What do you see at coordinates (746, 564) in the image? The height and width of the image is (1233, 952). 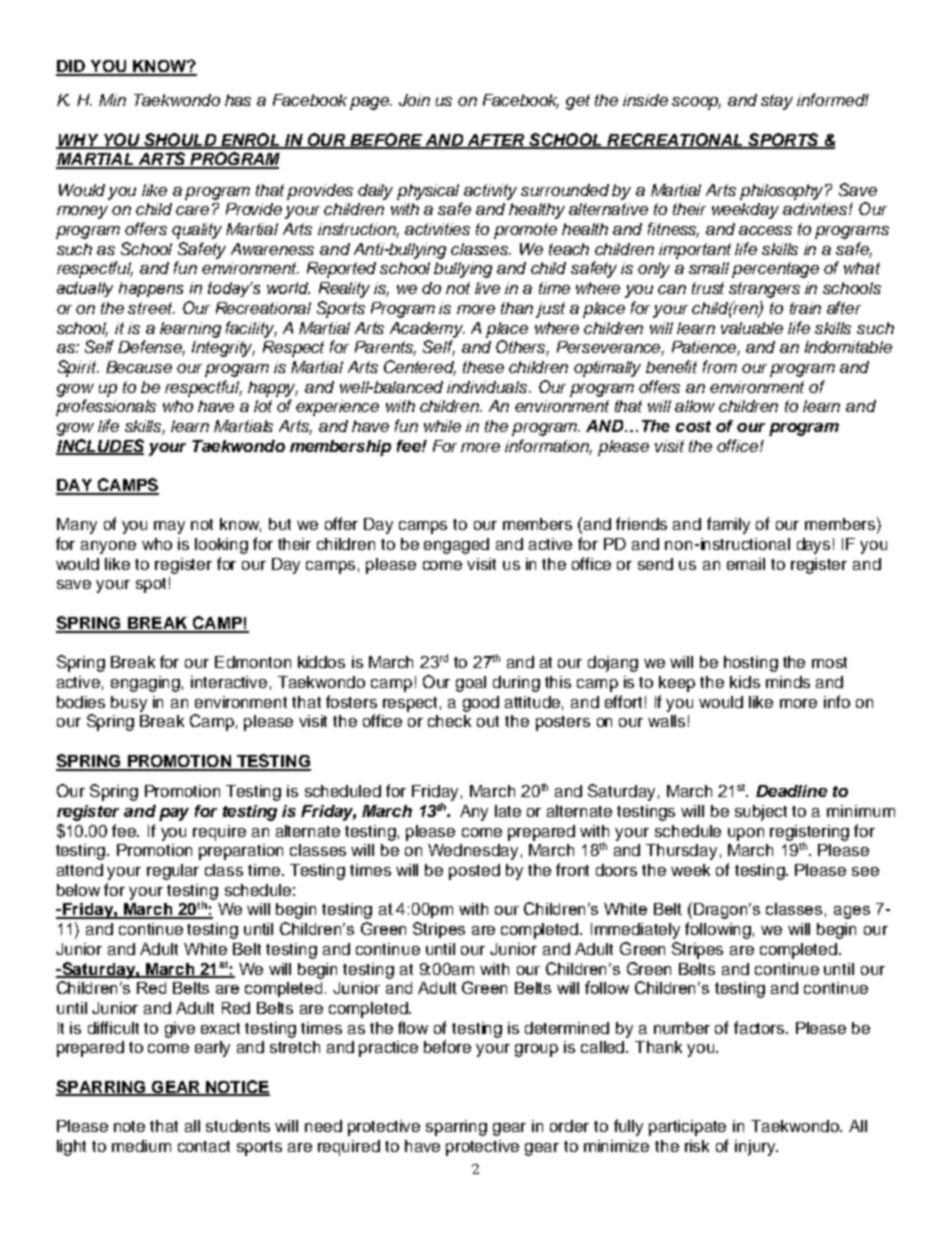 I see `email` at bounding box center [746, 564].
